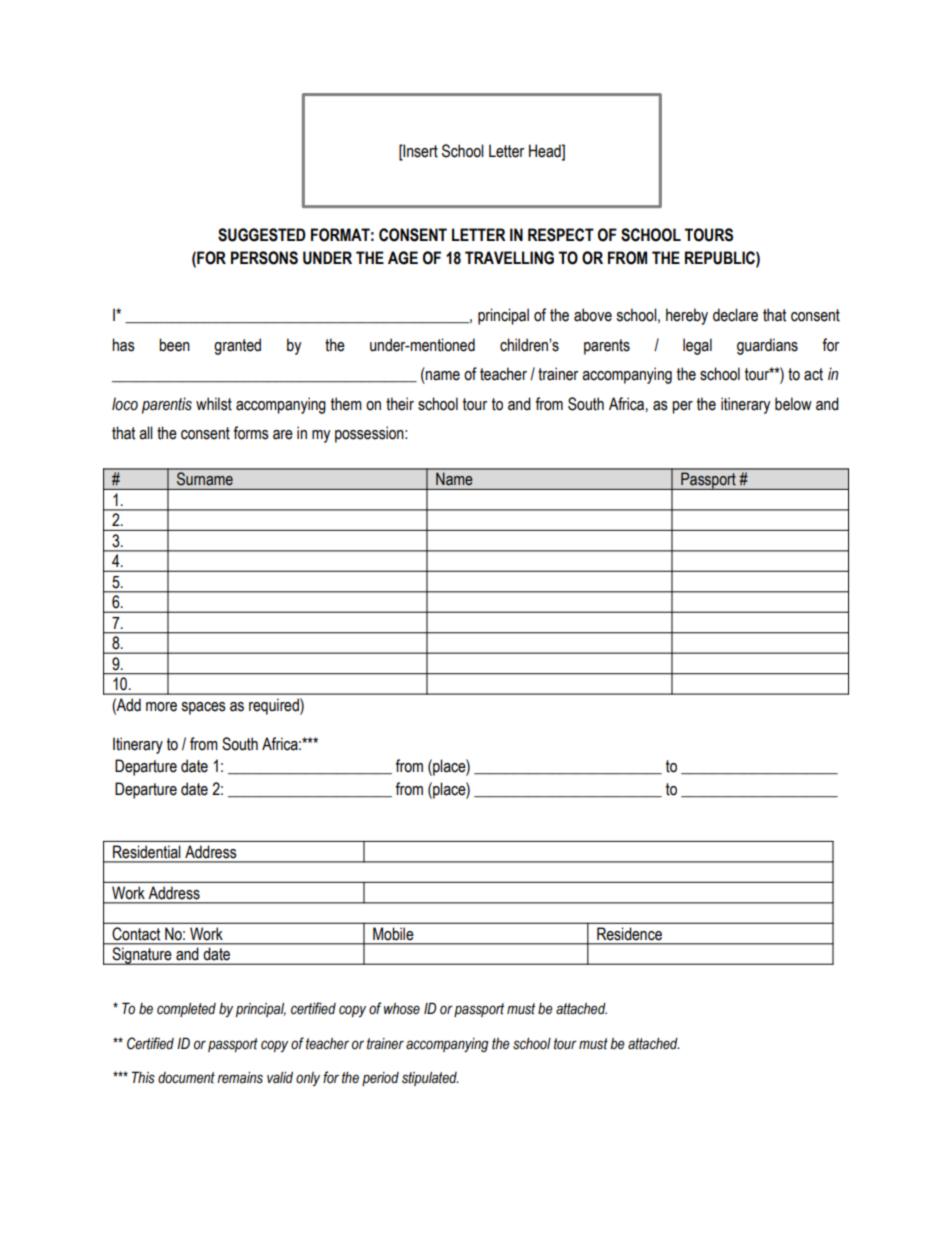 This screenshot has height=1233, width=952. I want to click on declare, so click(735, 315).
